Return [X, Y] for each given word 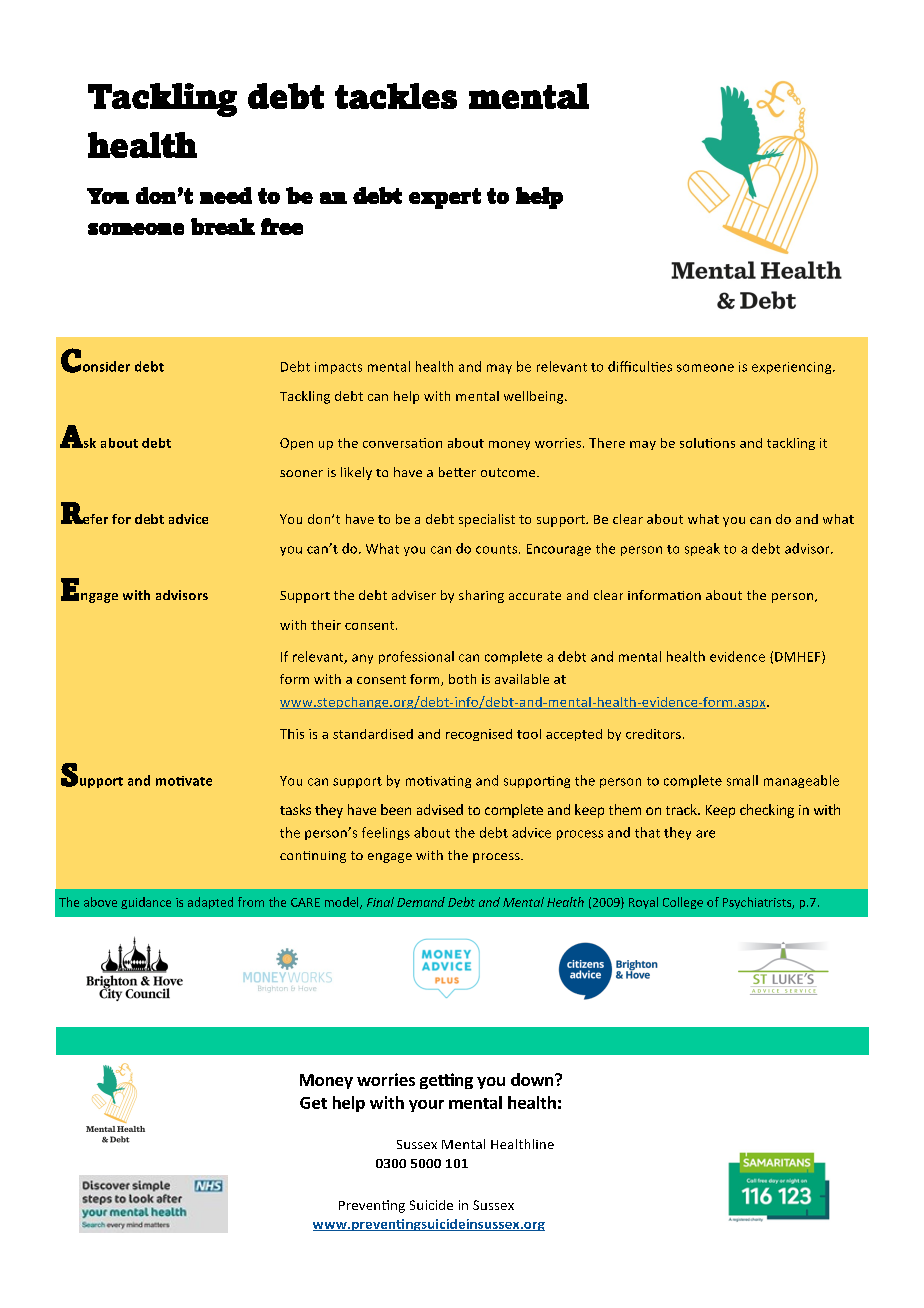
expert [445, 198]
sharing [481, 596]
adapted [210, 903]
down [533, 1079]
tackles [396, 96]
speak [702, 549]
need [226, 195]
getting [446, 1081]
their [326, 625]
